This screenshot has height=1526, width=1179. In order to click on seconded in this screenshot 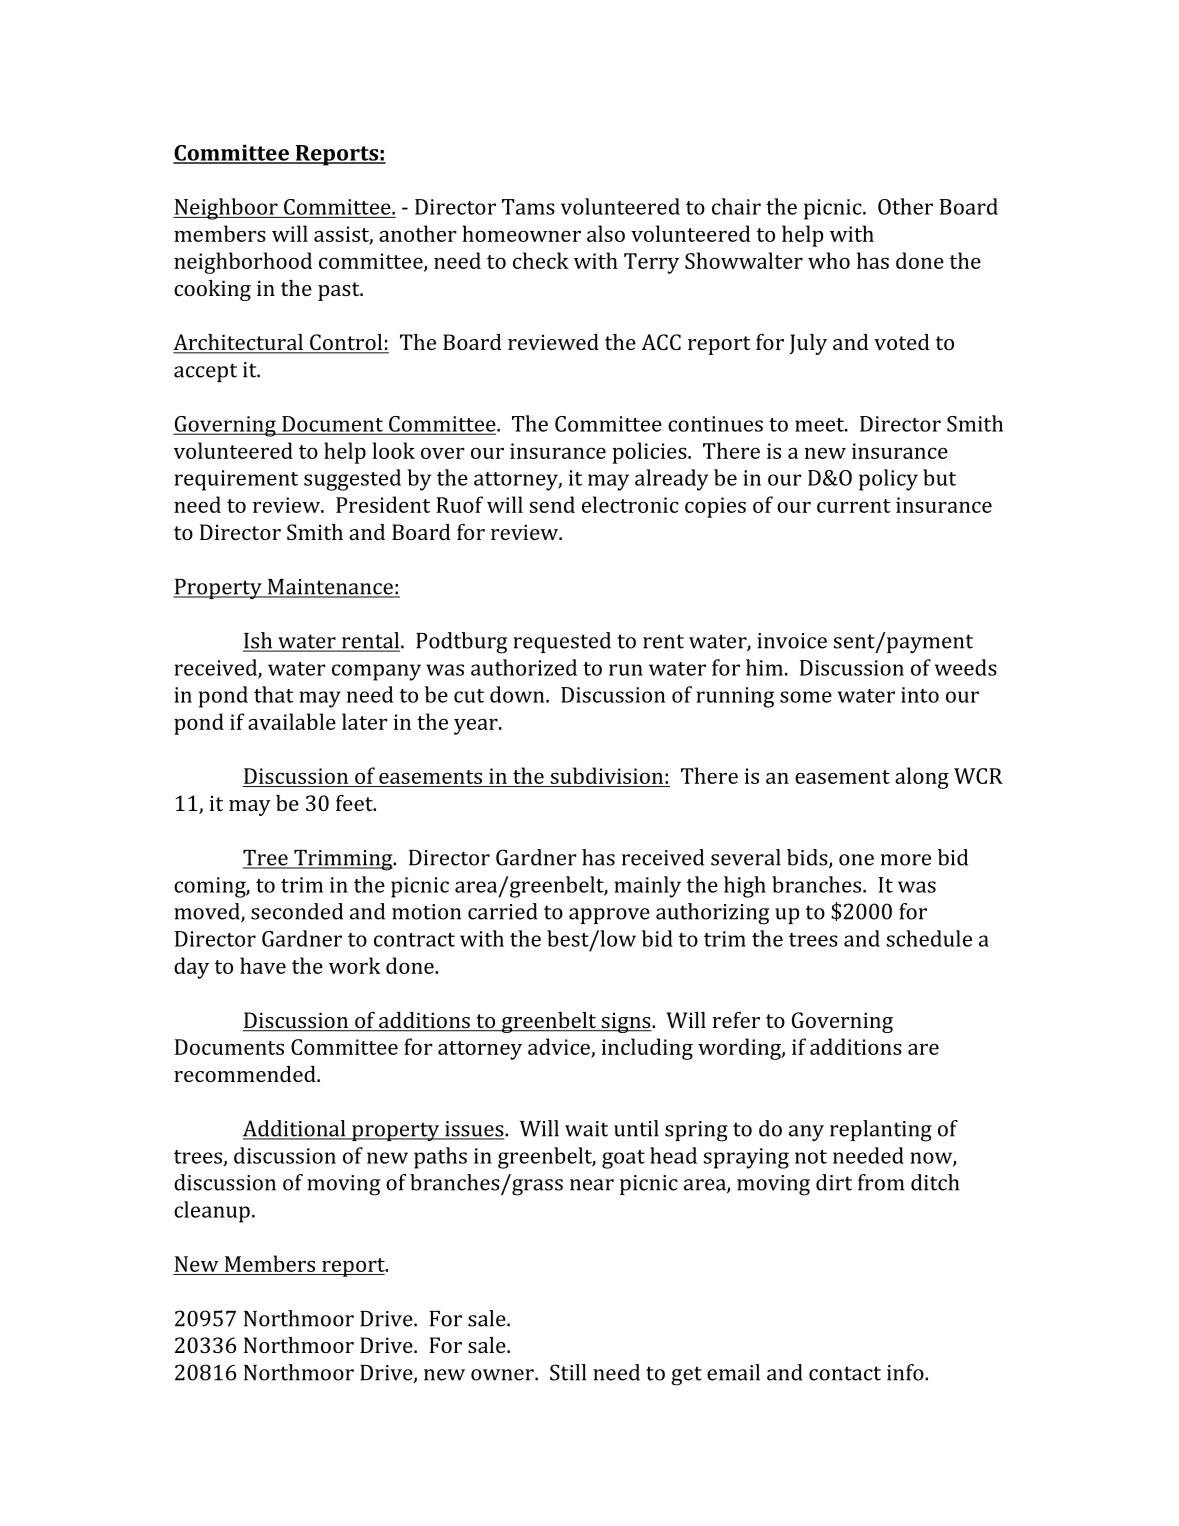, I will do `click(297, 911)`.
